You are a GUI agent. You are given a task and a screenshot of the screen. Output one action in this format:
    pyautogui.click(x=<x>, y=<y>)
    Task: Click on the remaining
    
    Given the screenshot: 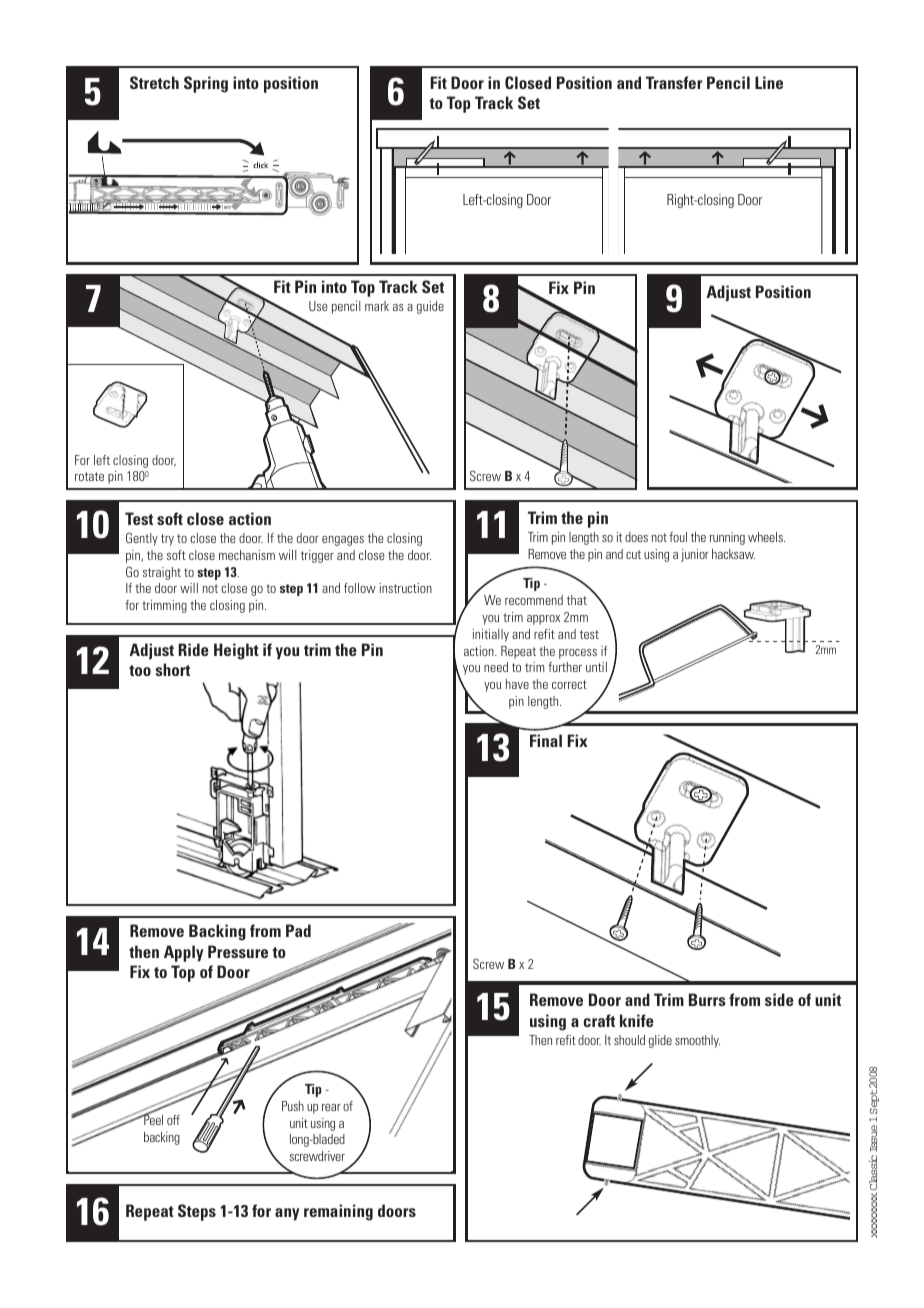 What is the action you would take?
    pyautogui.click(x=338, y=1212)
